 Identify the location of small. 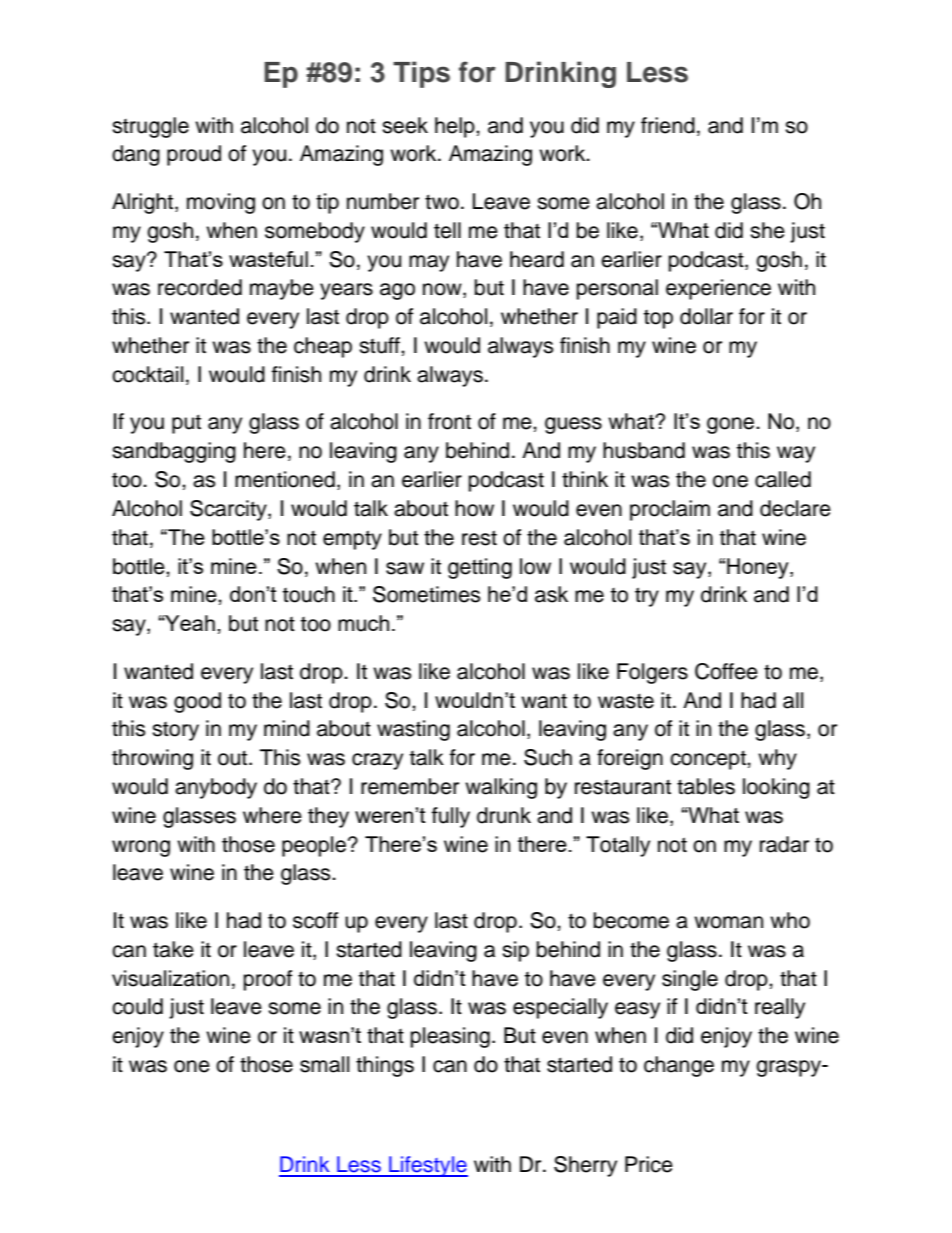
(324, 1064).
